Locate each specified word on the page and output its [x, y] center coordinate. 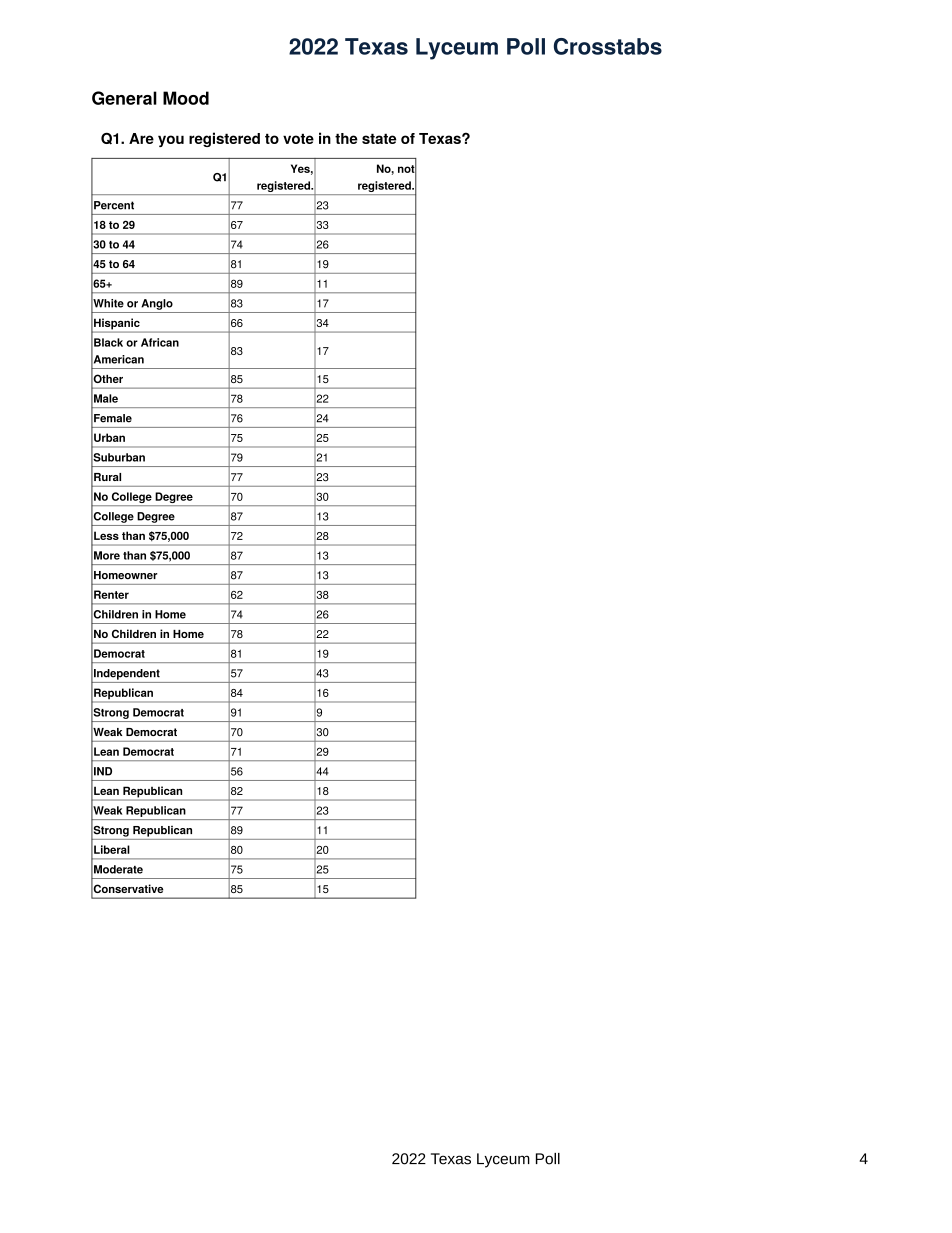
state [379, 138]
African [160, 342]
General [124, 98]
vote [298, 138]
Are [141, 138]
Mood [186, 98]
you [171, 141]
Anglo [157, 304]
